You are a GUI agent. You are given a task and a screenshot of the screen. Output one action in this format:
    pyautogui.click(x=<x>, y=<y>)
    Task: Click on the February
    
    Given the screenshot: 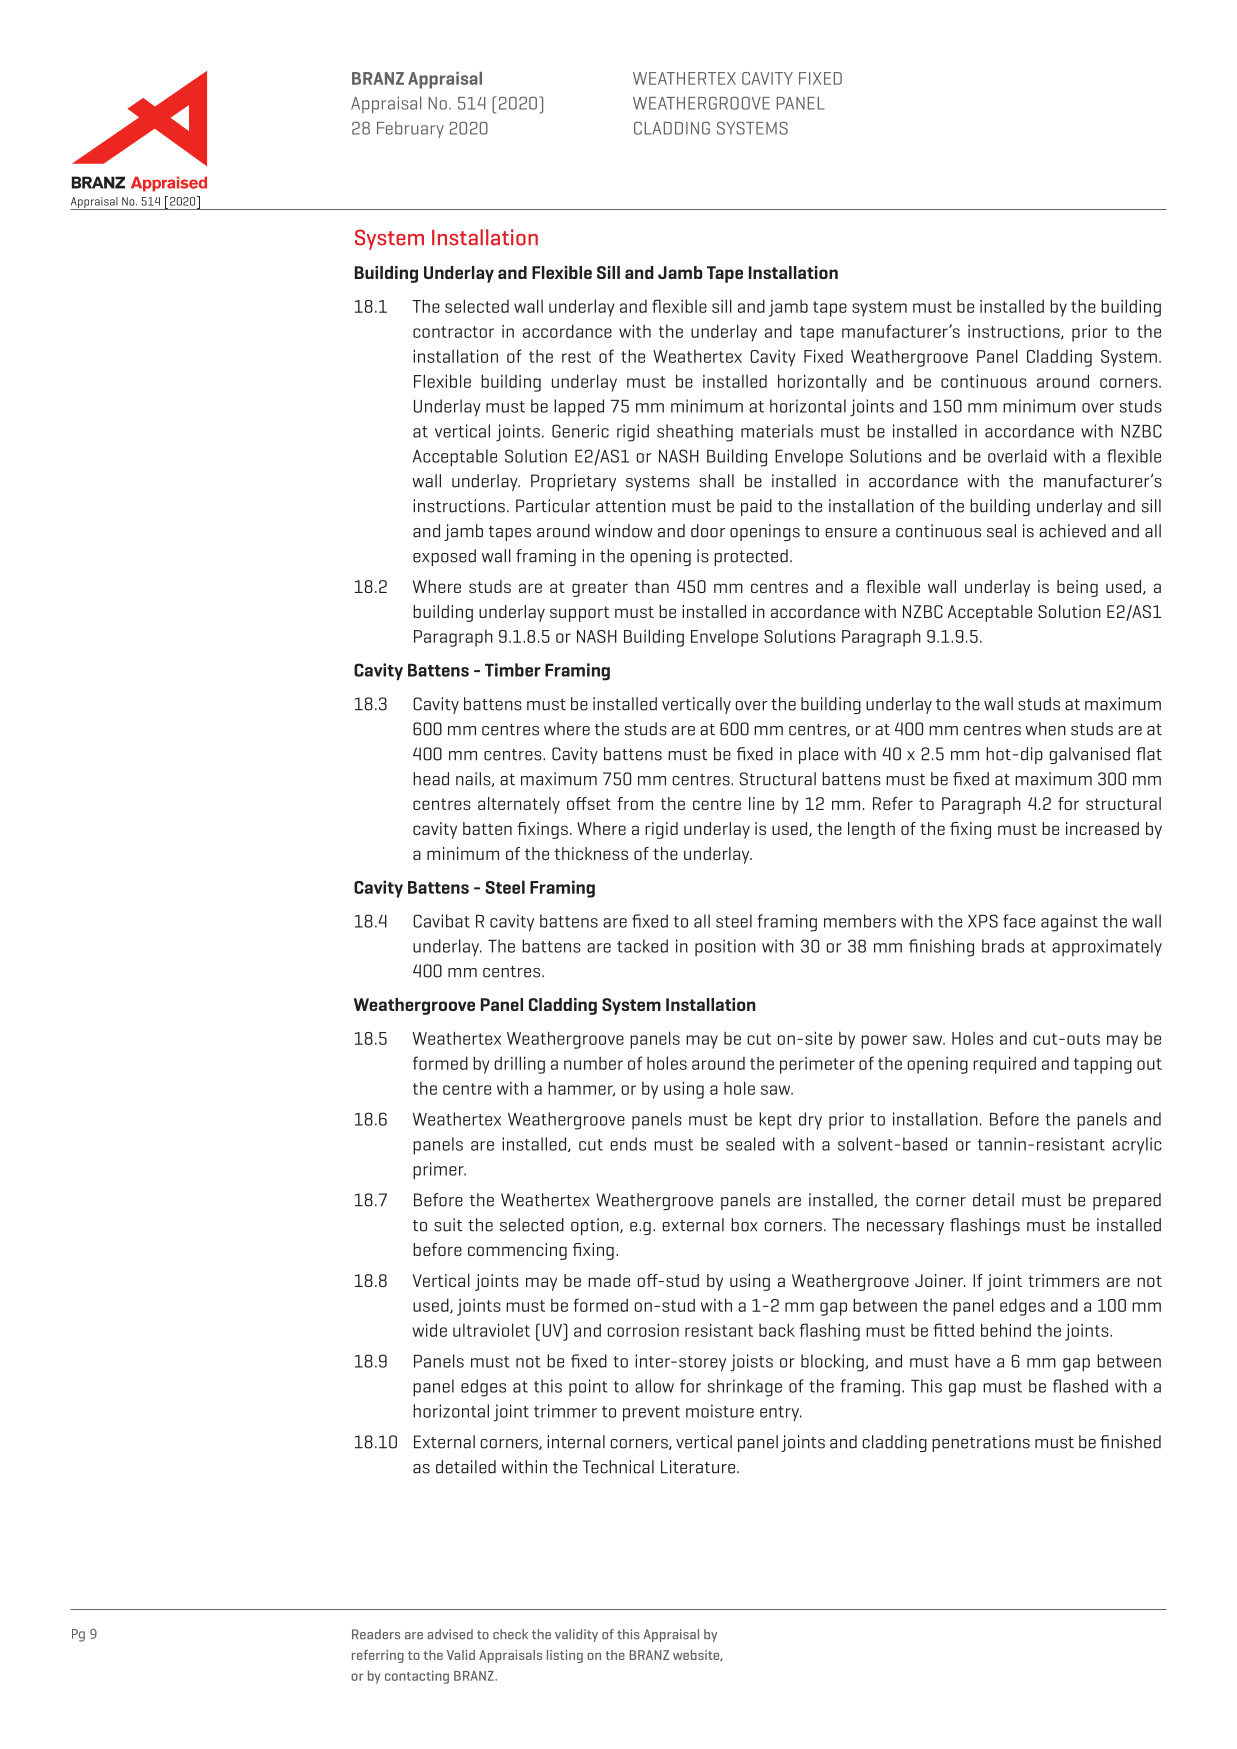 What is the action you would take?
    pyautogui.click(x=410, y=129)
